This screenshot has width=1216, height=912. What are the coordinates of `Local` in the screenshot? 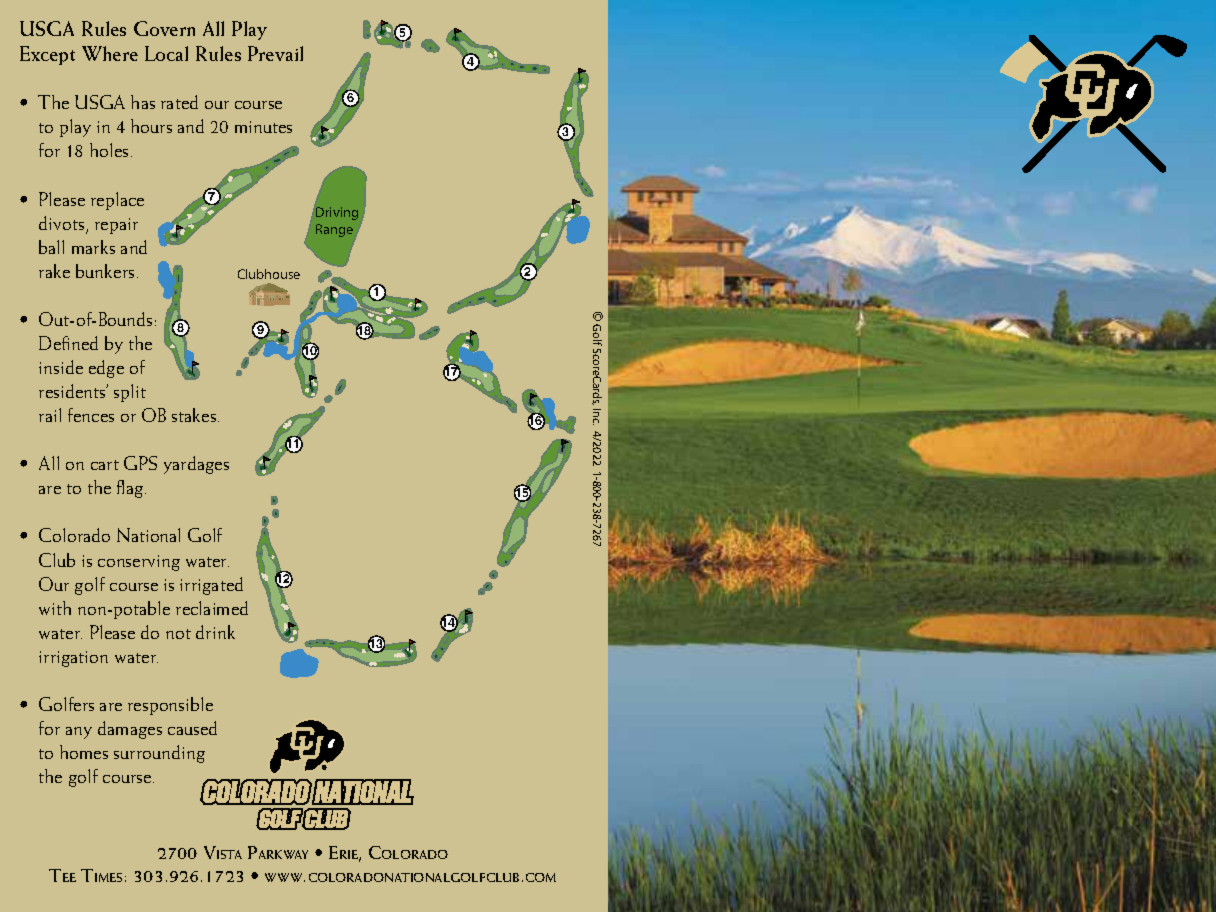 It's located at (166, 53).
